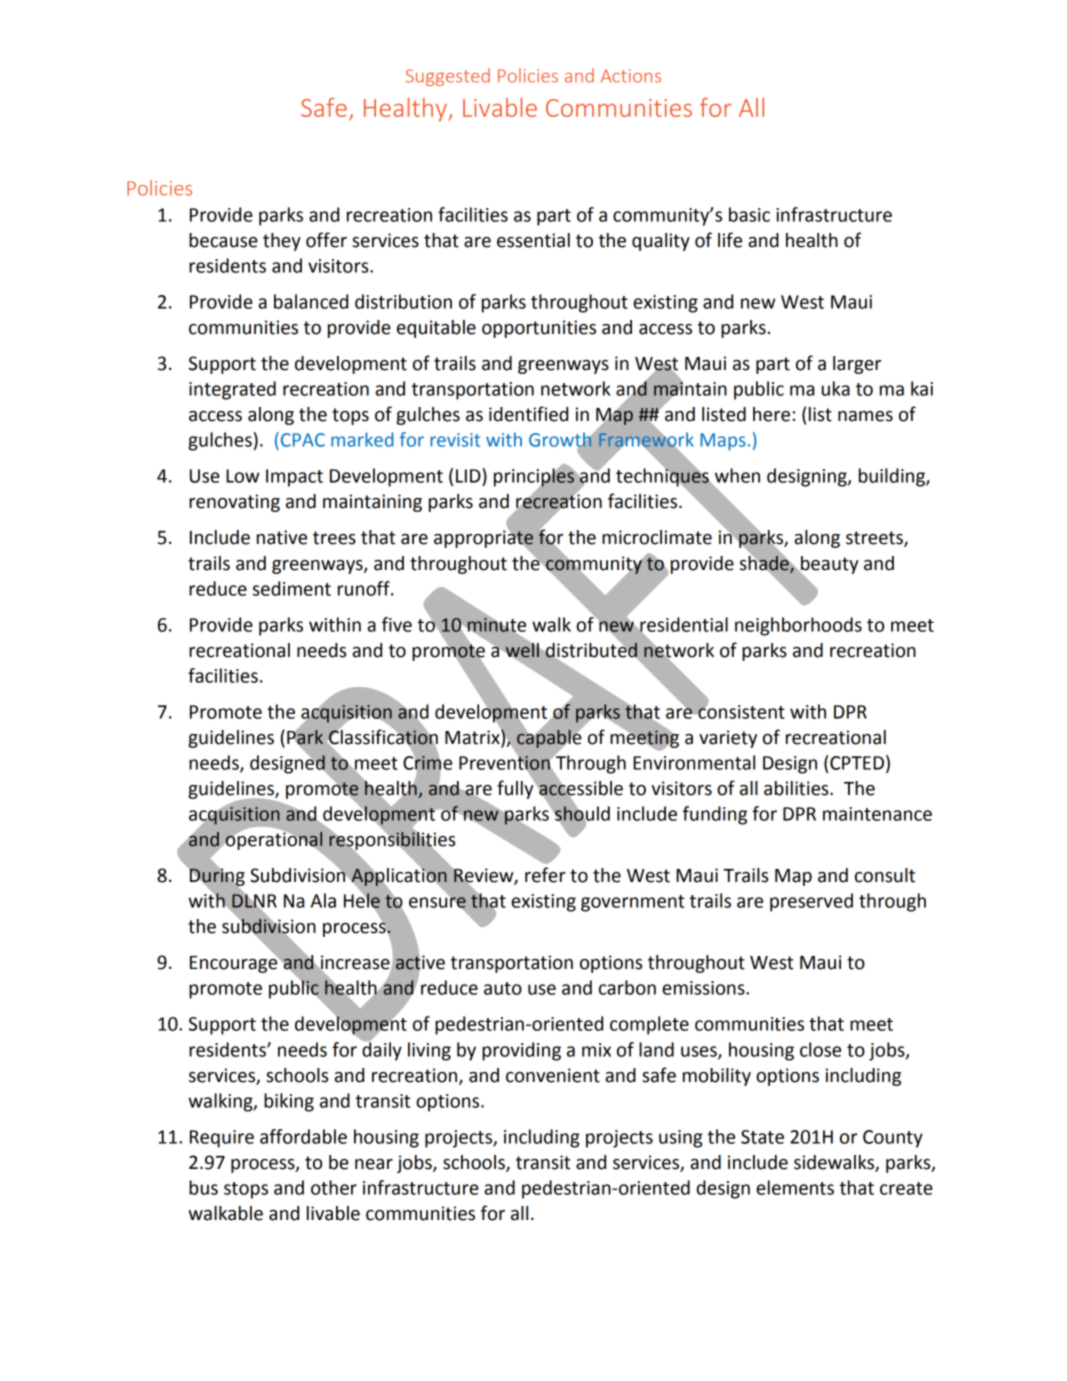 This screenshot has height=1381, width=1067. Describe the element at coordinates (798, 626) in the screenshot. I see `neighborhoods` at that location.
